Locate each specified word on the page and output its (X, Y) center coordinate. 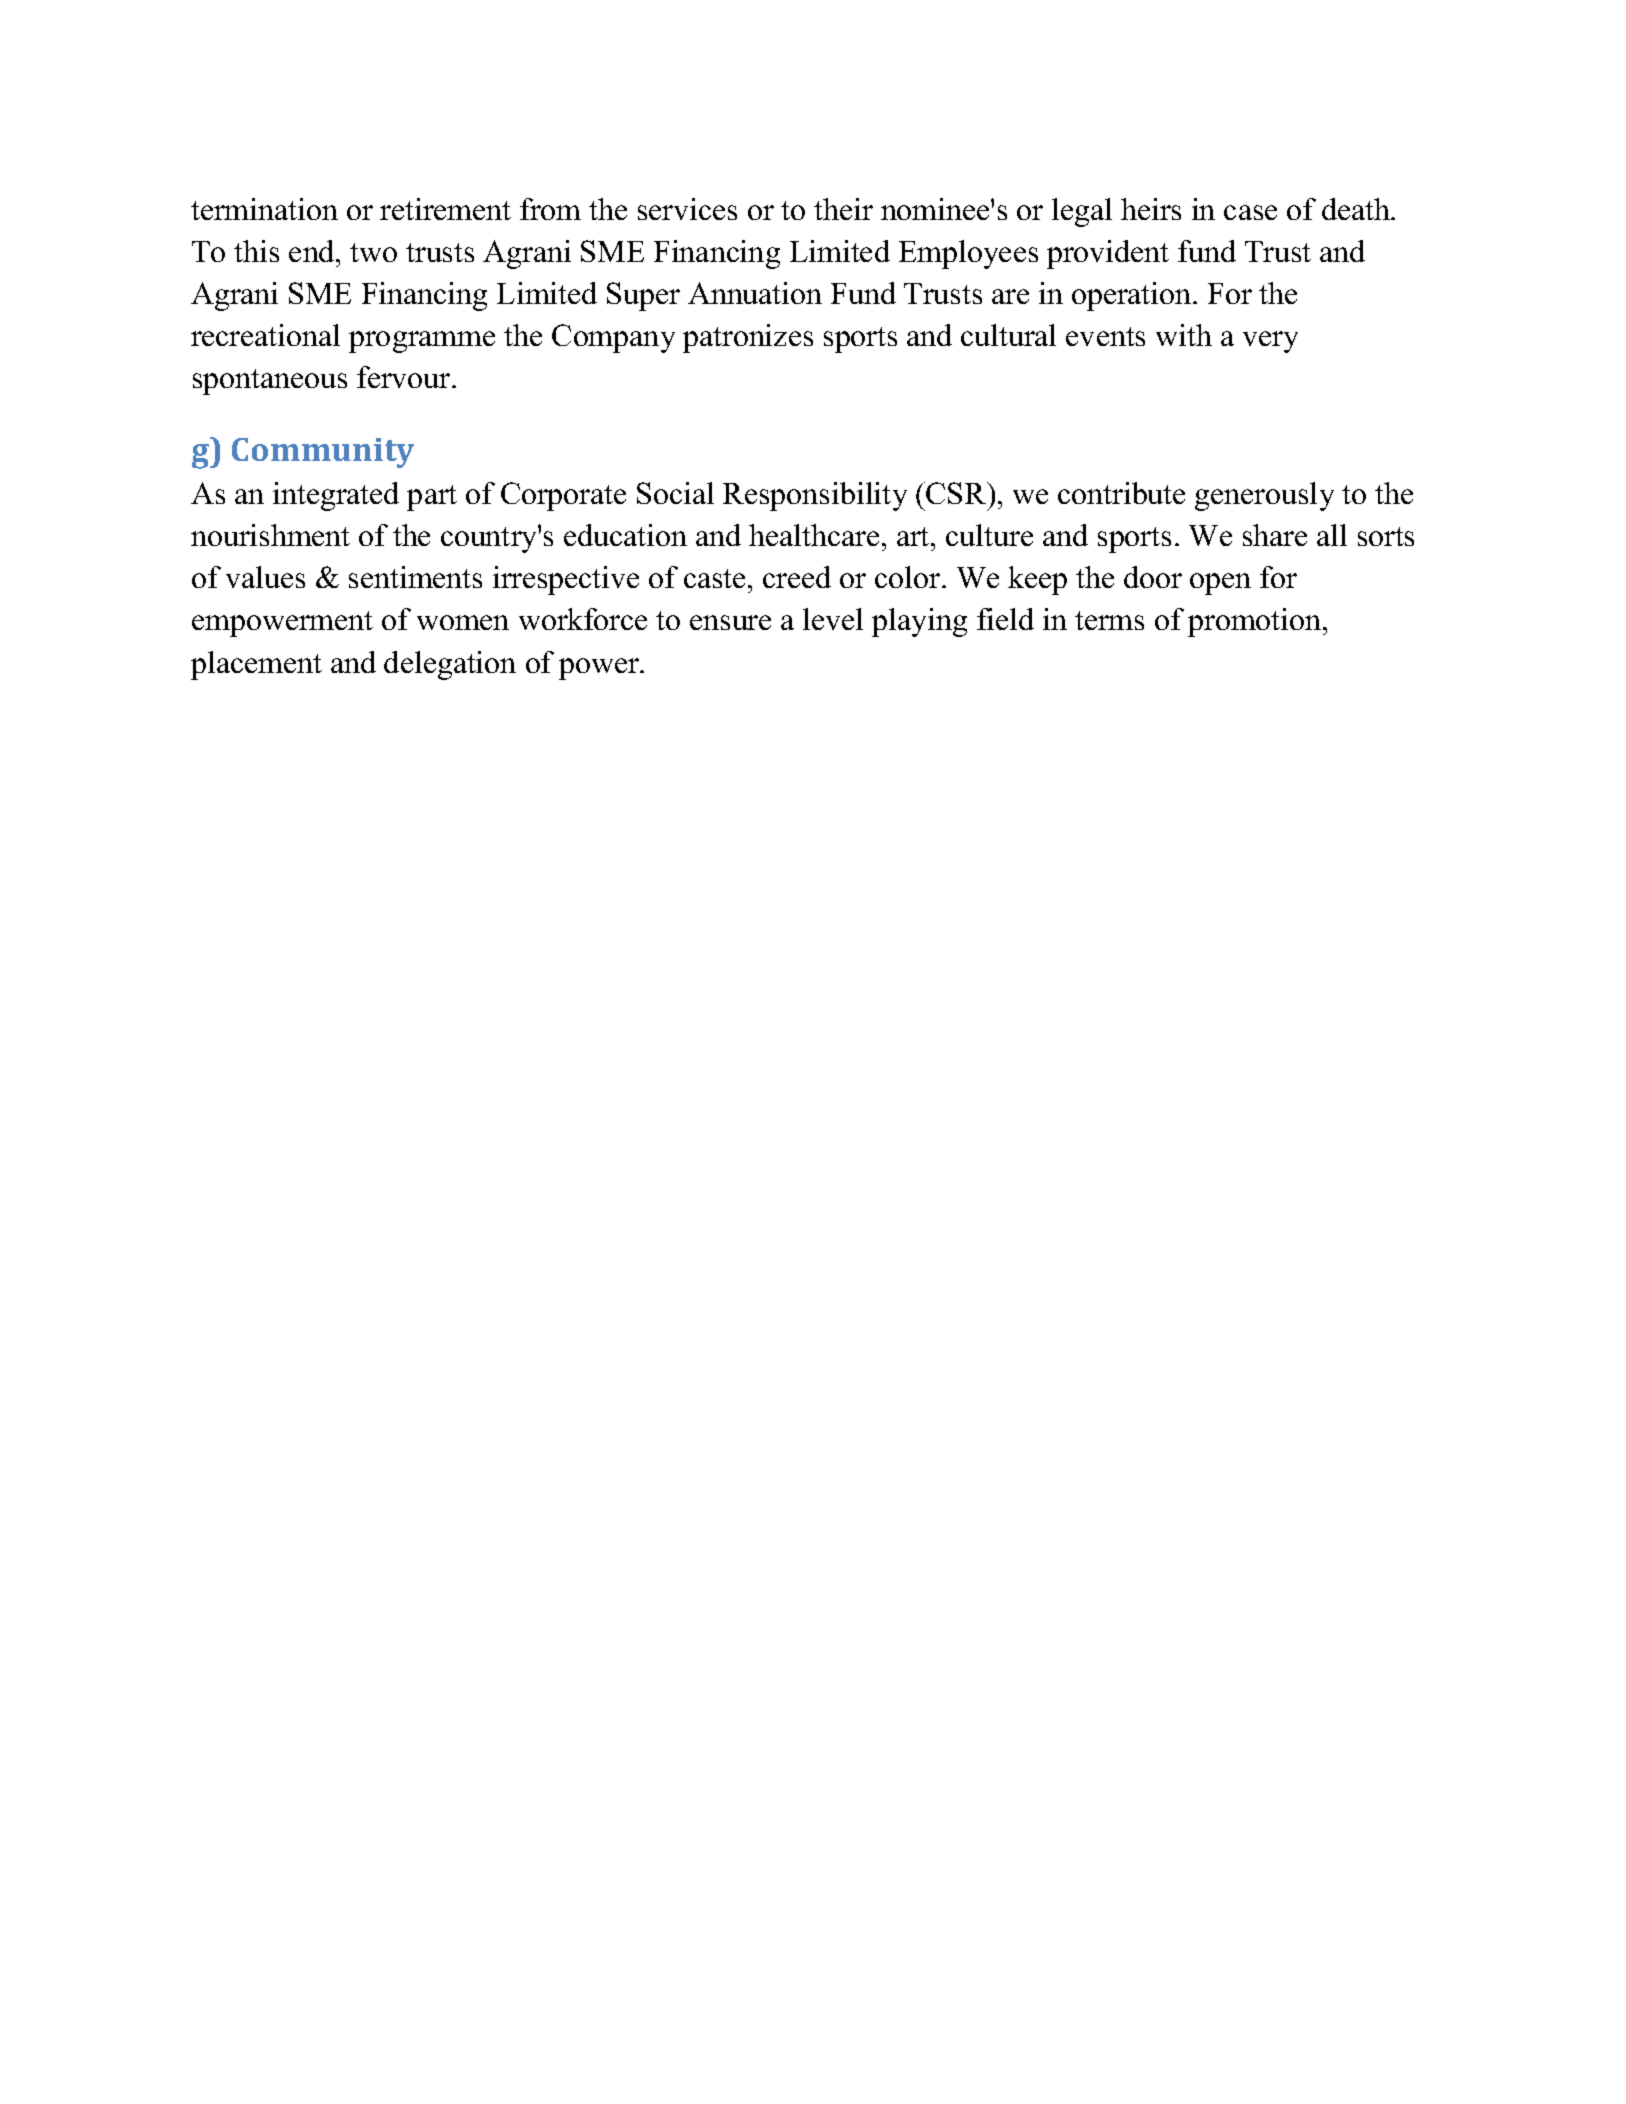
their (843, 209)
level (833, 619)
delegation (450, 665)
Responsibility (815, 496)
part (432, 498)
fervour (405, 377)
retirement (445, 209)
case (1250, 212)
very (1270, 342)
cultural (1008, 335)
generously (1264, 496)
